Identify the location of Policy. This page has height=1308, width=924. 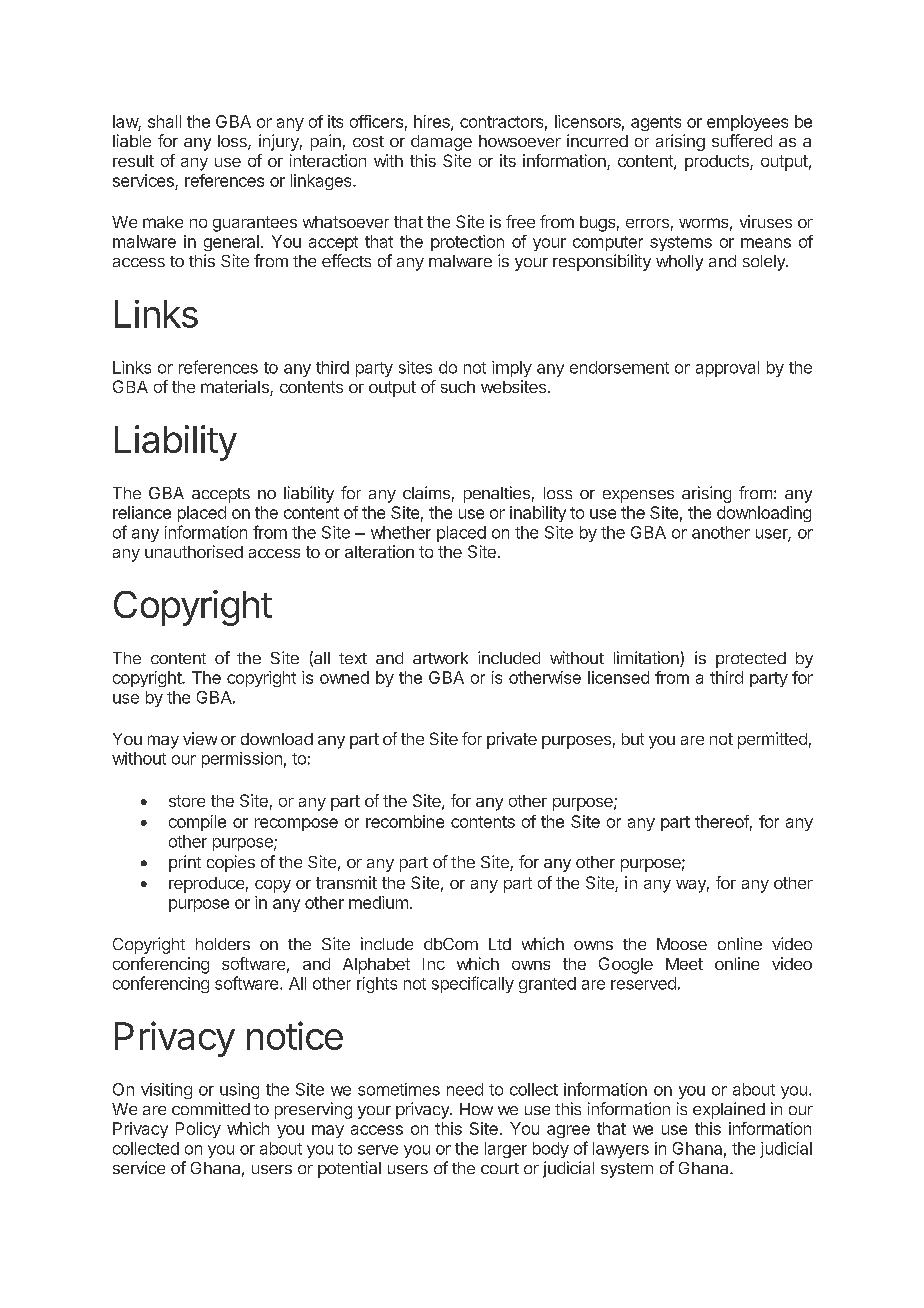
(198, 1130).
